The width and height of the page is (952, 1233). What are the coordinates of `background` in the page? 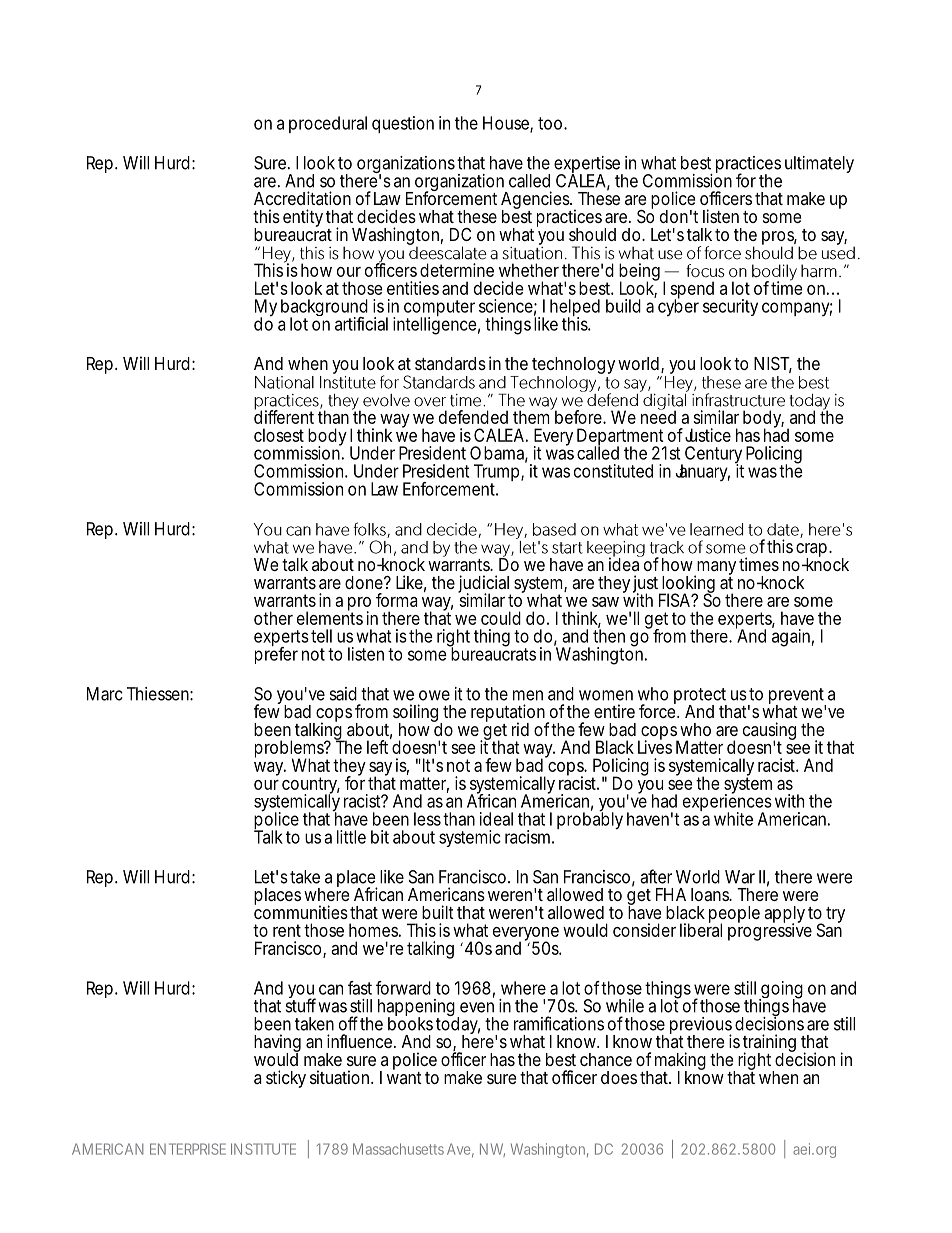 It's located at (324, 309).
